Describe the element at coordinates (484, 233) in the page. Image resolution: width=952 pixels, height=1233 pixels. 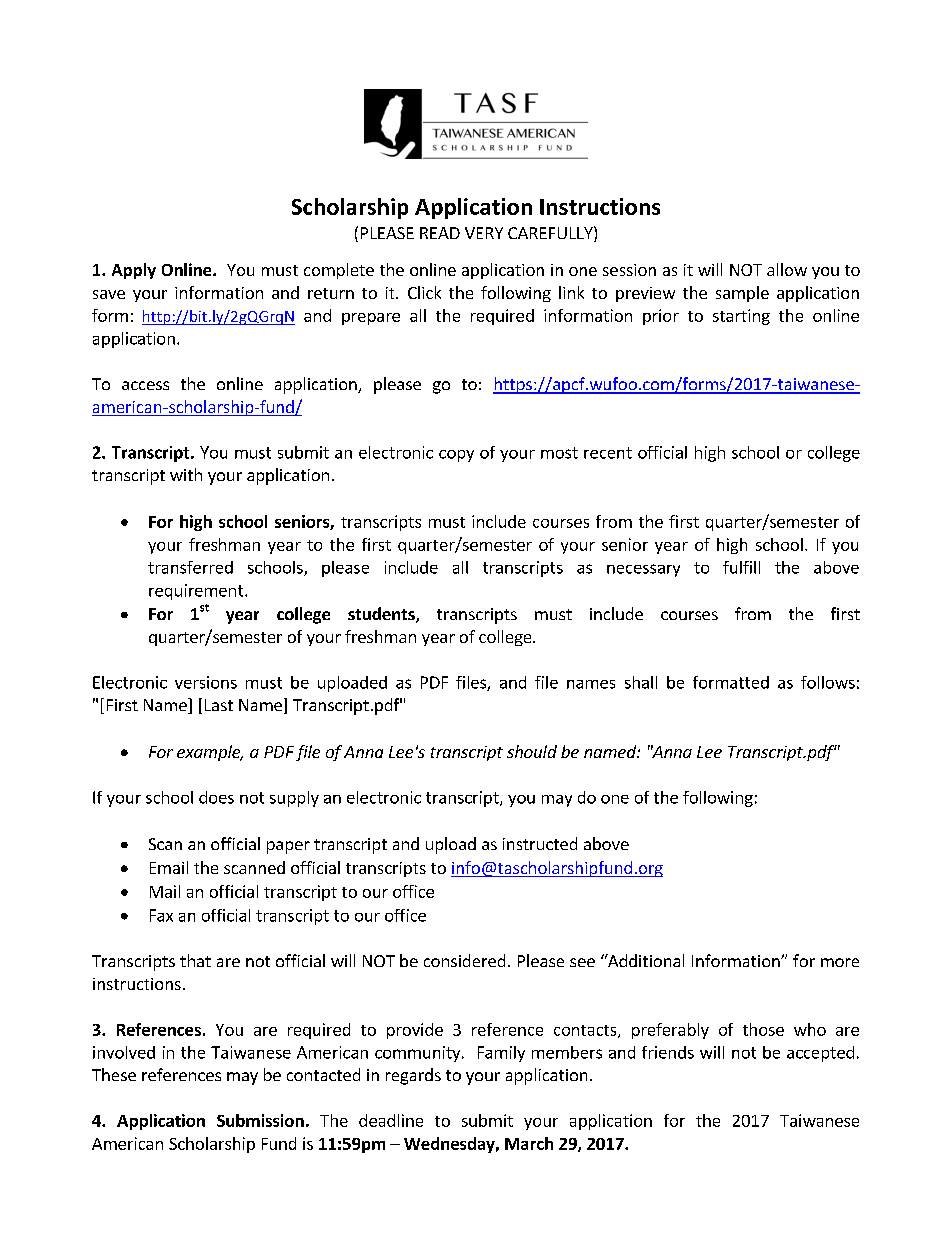
I see `VERY` at that location.
